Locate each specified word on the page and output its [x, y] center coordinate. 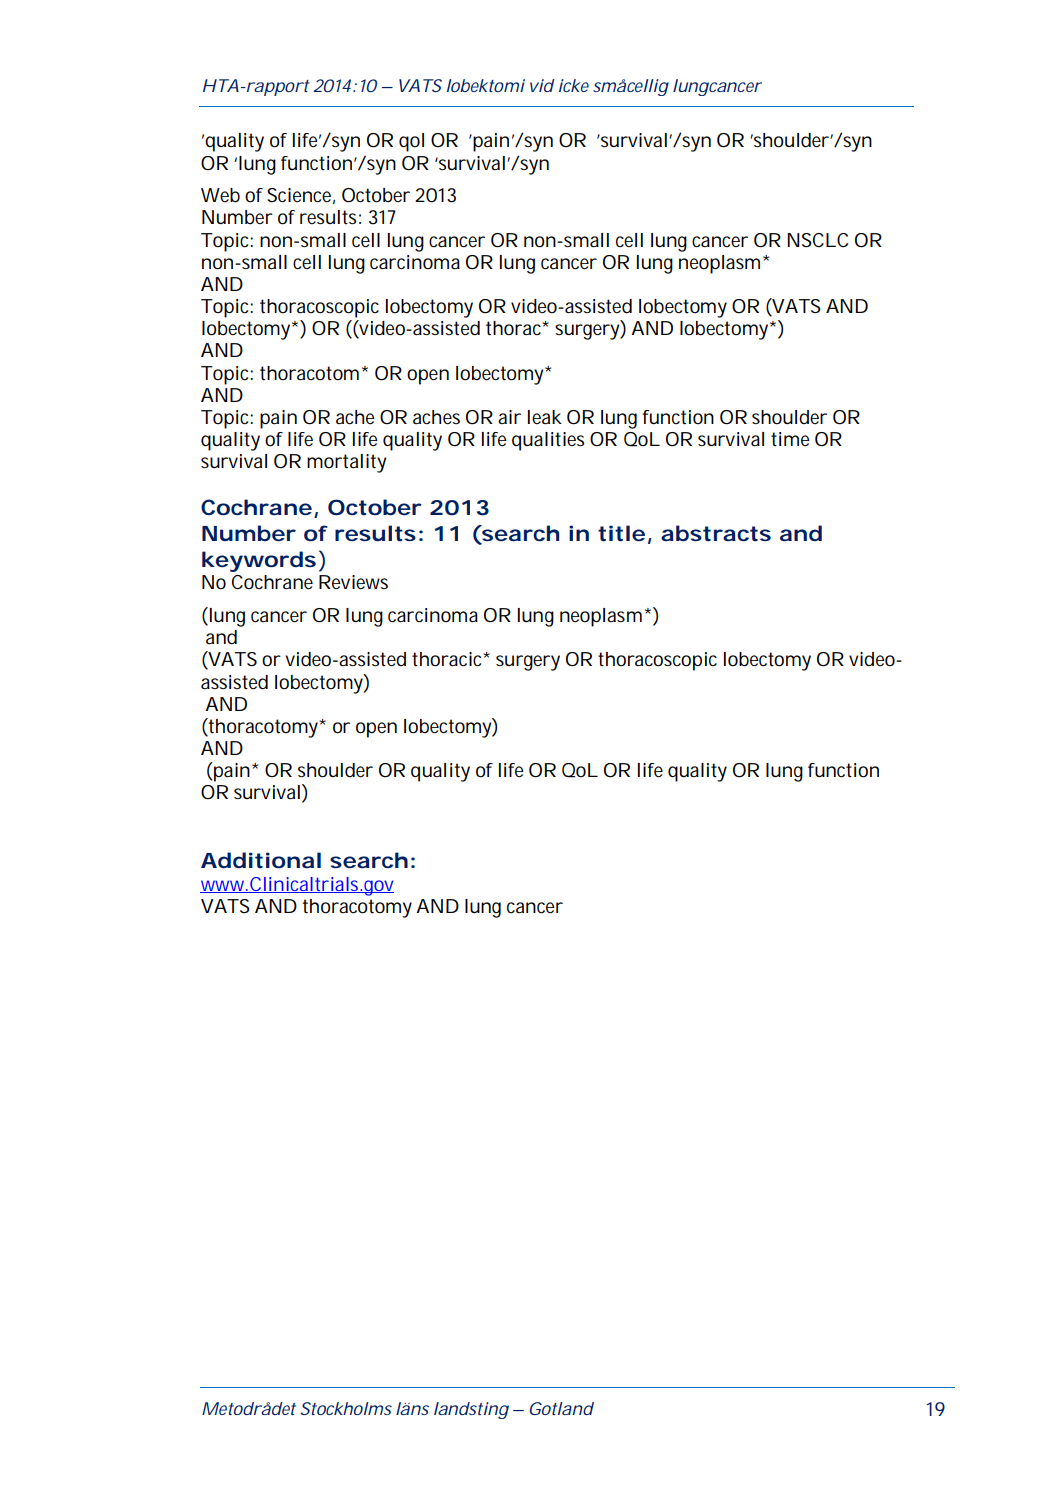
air [509, 417]
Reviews [353, 582]
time [790, 439]
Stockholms [346, 1408]
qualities [548, 441]
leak [545, 417]
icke [574, 85]
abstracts [716, 533]
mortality [346, 463]
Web [220, 195]
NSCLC [817, 240]
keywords [259, 561]
